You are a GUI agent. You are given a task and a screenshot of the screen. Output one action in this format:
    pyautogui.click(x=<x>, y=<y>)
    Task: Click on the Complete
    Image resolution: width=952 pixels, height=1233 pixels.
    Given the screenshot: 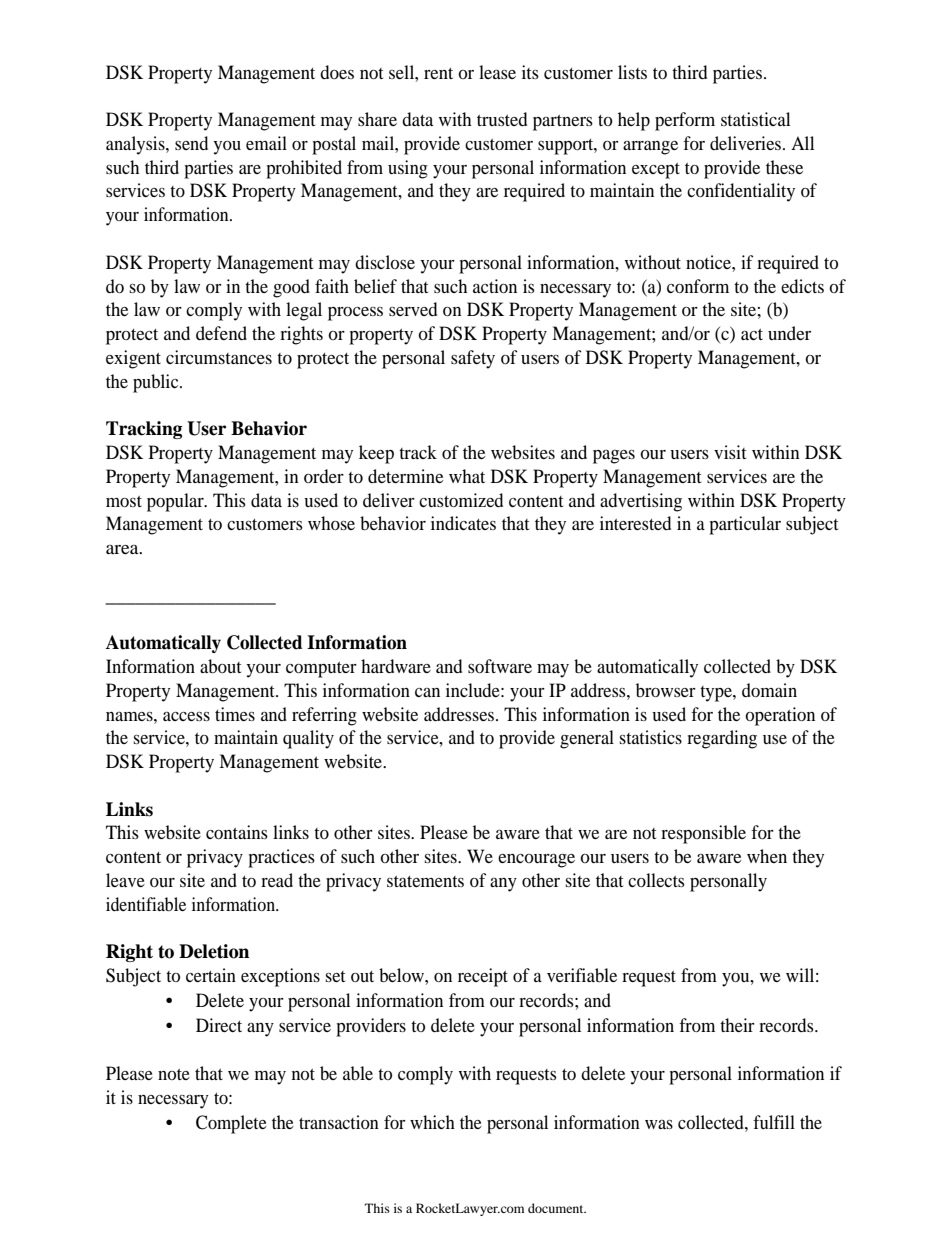 What is the action you would take?
    pyautogui.click(x=231, y=1124)
